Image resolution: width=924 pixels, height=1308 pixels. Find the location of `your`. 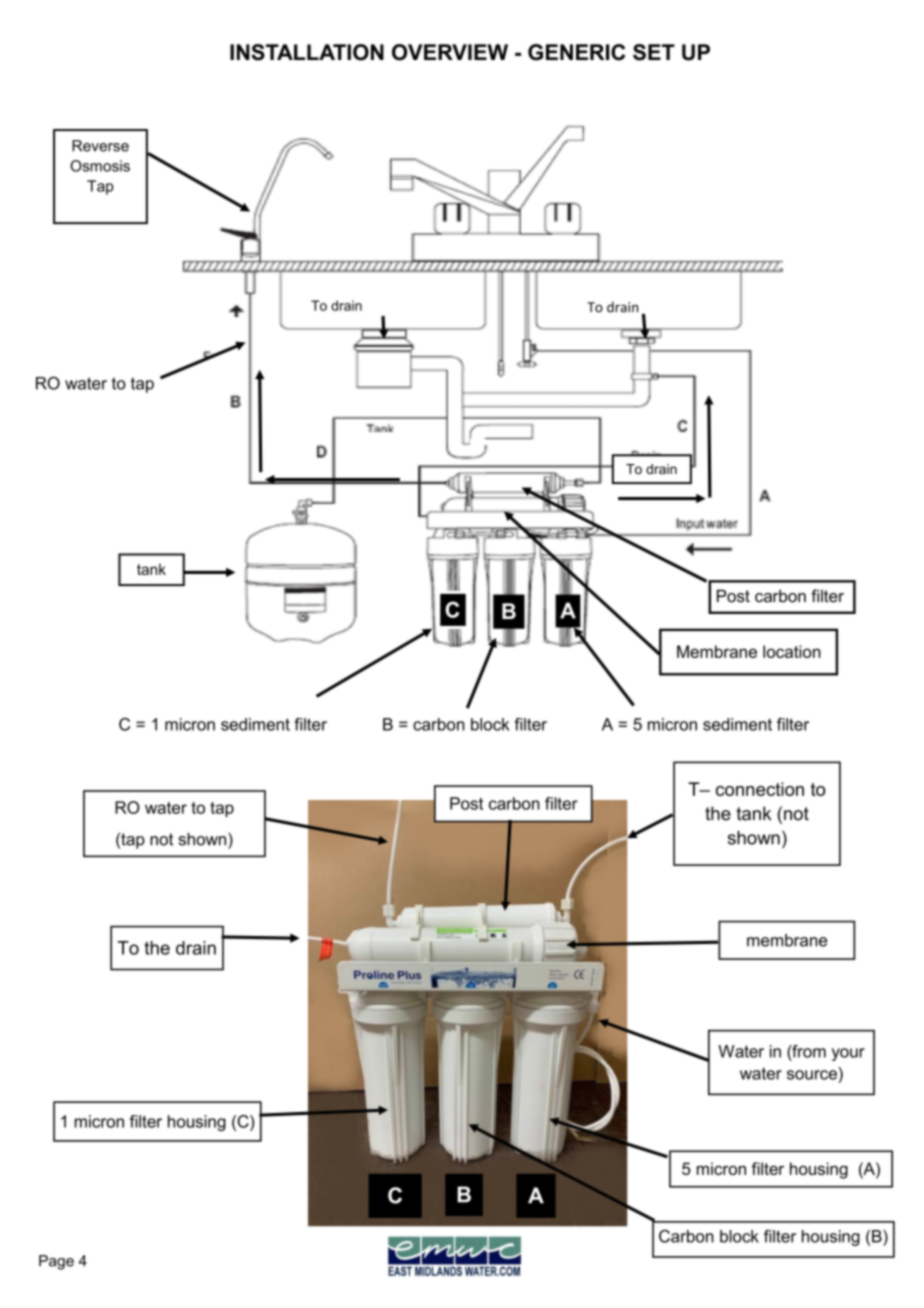

your is located at coordinates (848, 1054).
